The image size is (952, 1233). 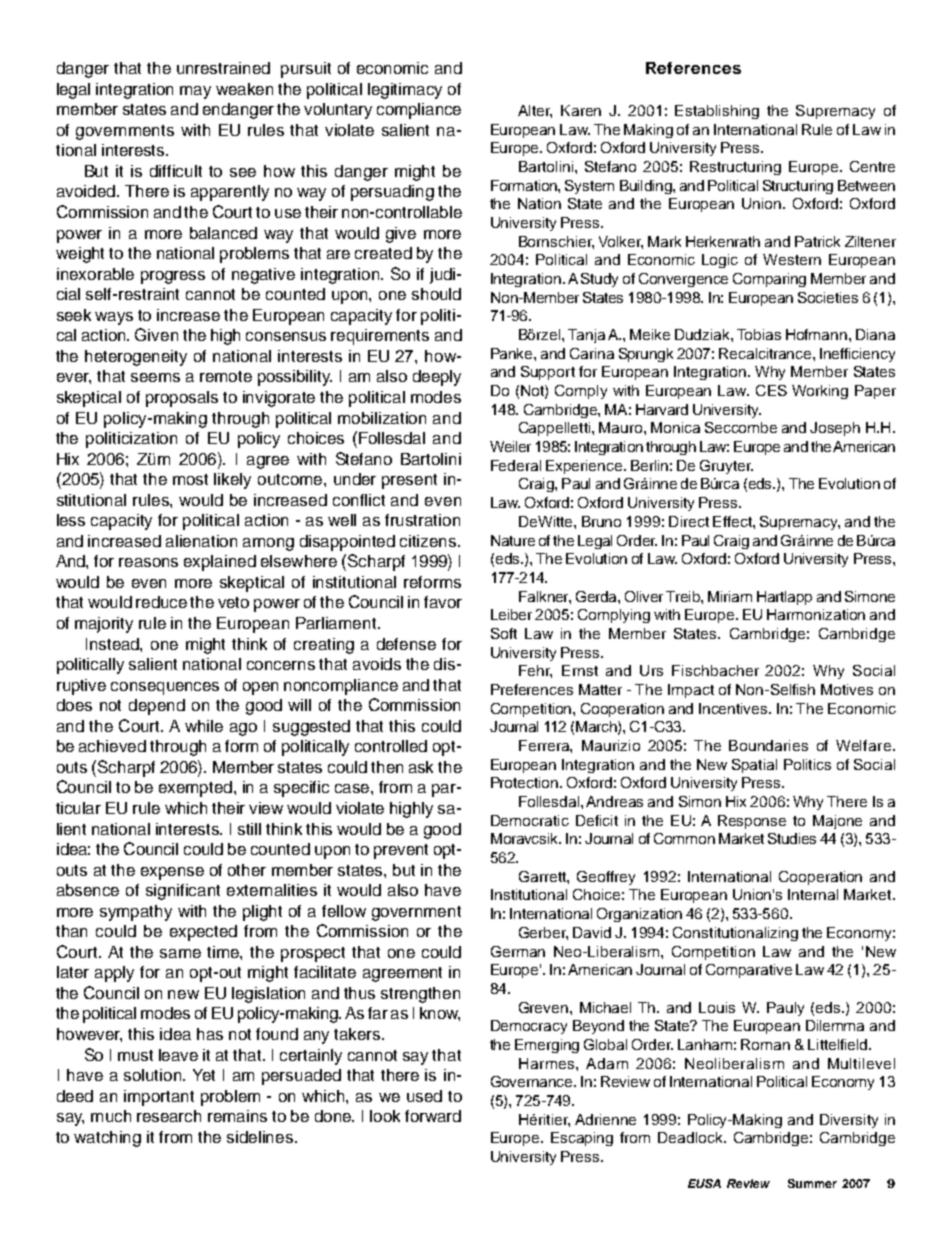 What do you see at coordinates (155, 377) in the screenshot?
I see `seems` at bounding box center [155, 377].
